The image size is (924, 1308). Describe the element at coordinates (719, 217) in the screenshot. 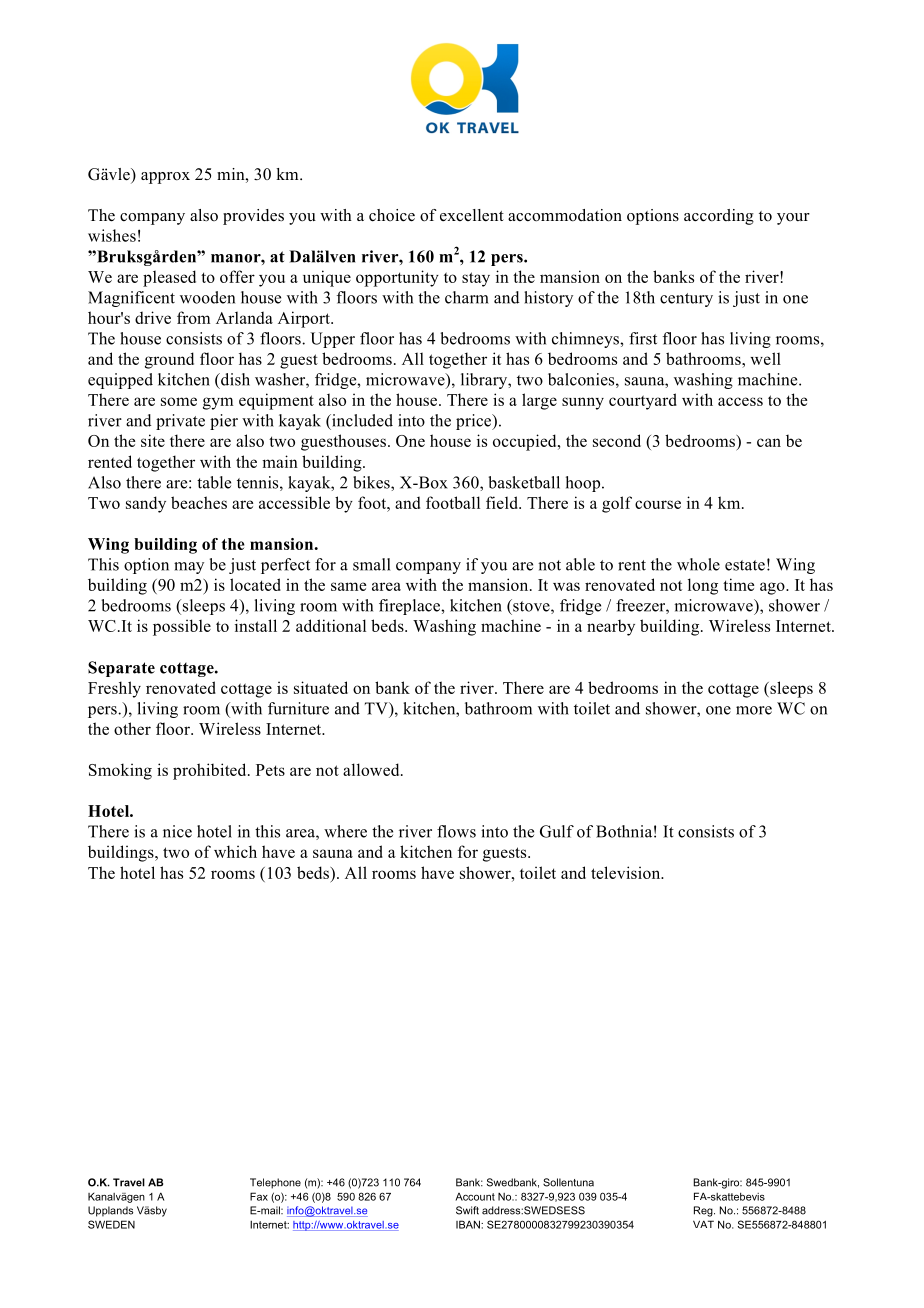

I see `according` at that location.
